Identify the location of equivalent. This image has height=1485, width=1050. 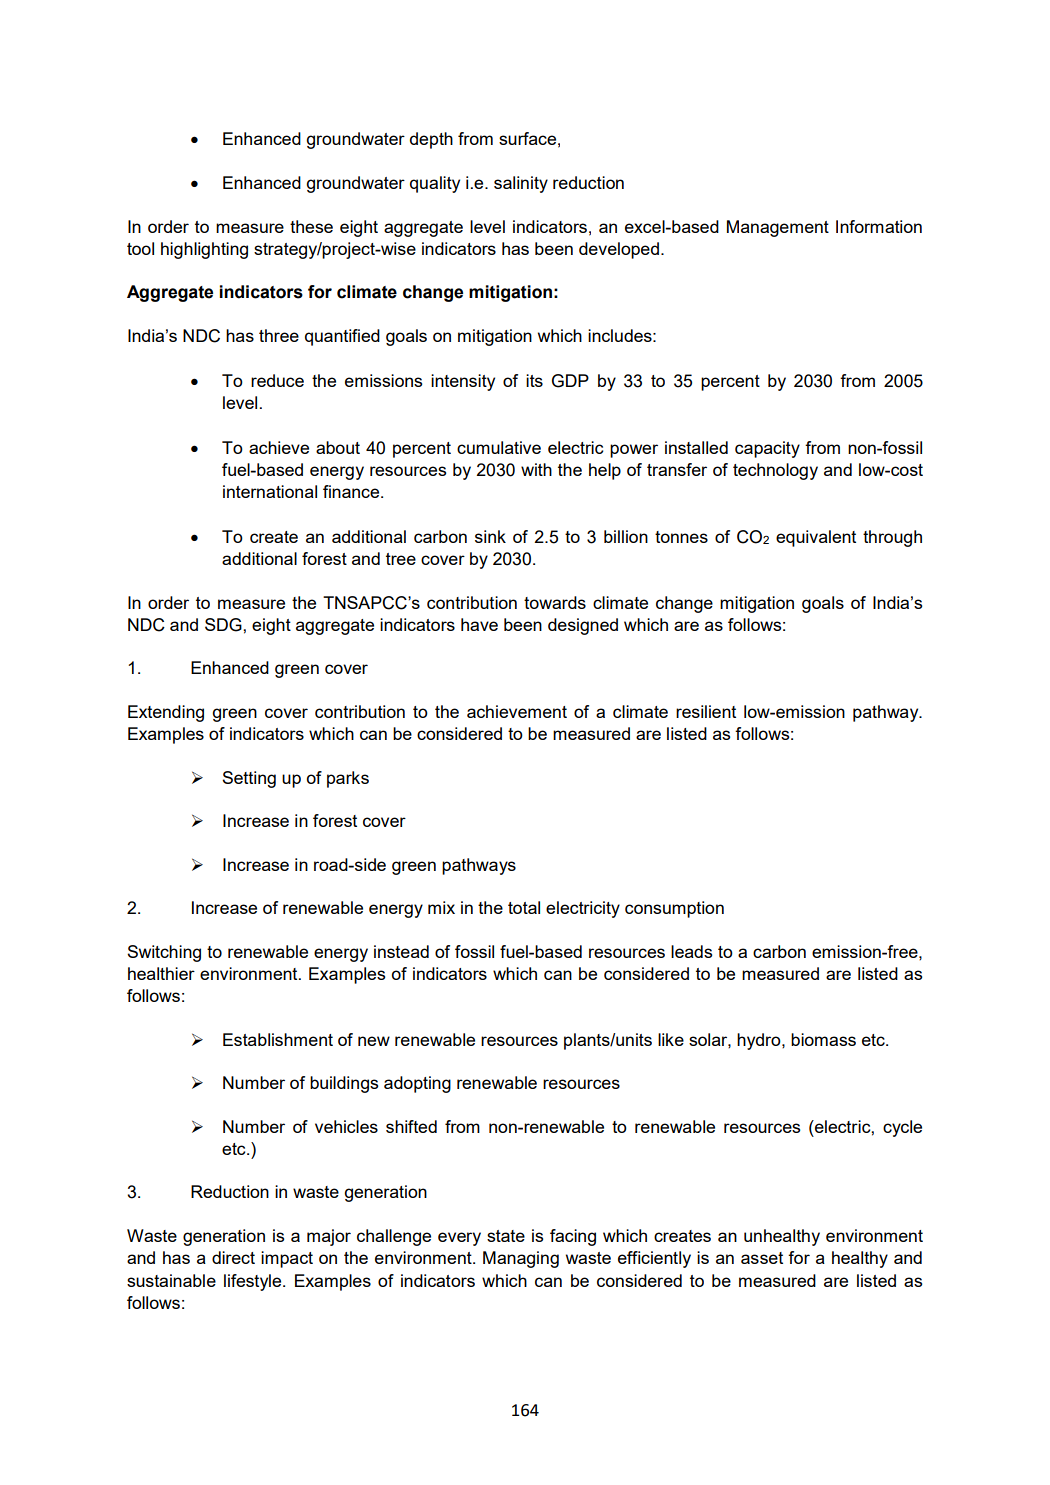
(816, 538).
